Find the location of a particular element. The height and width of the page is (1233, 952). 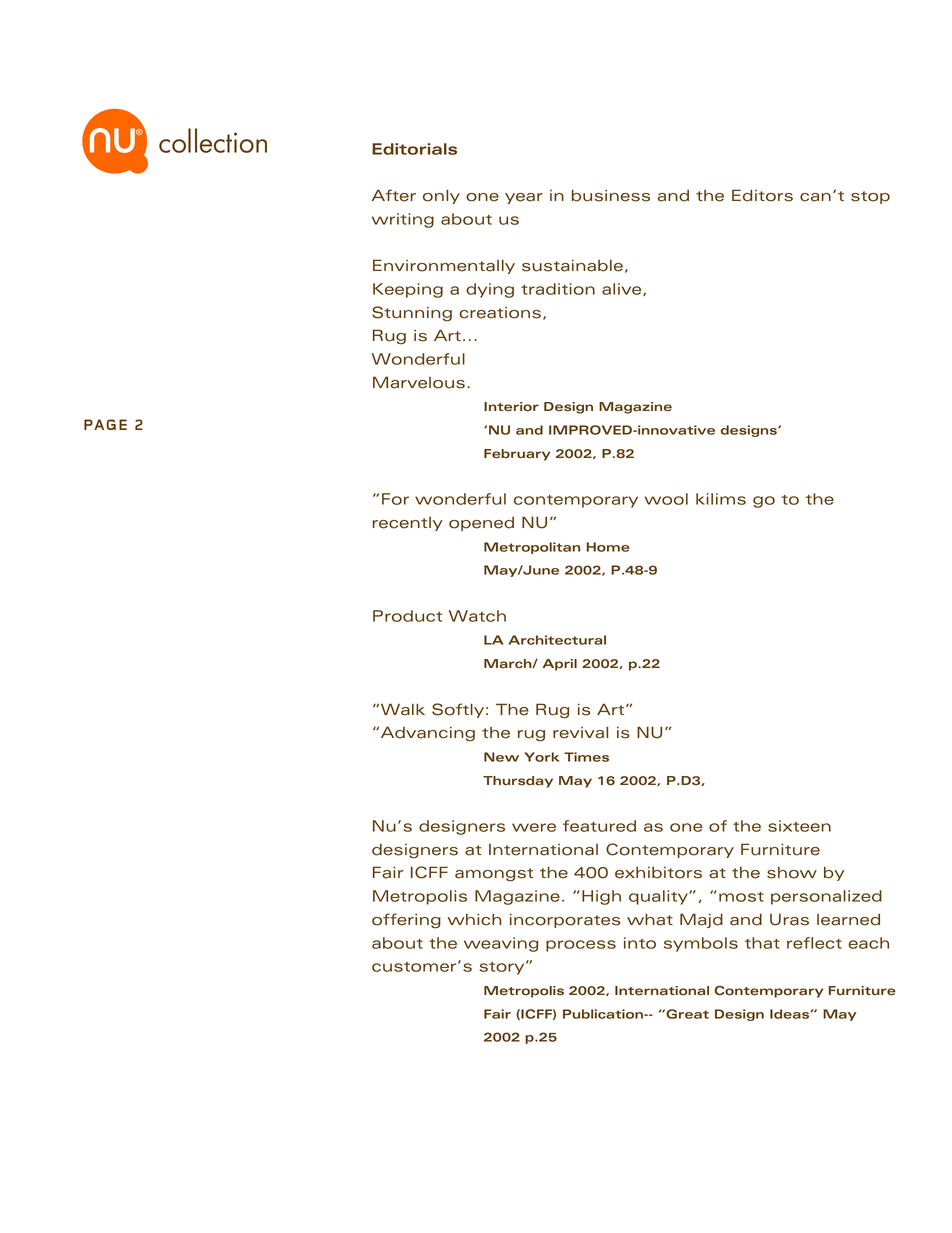

which is located at coordinates (474, 919).
